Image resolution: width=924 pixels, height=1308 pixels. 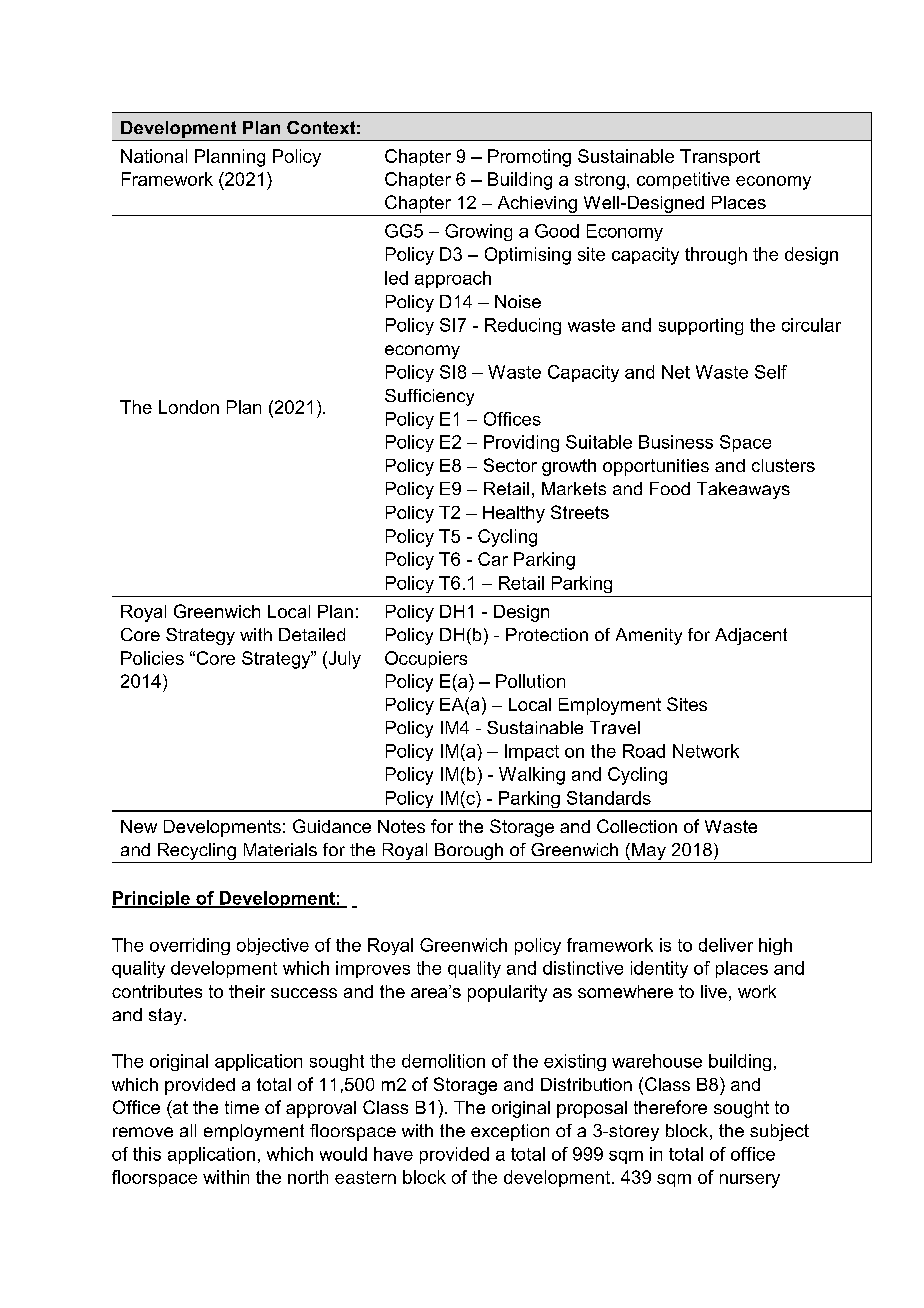 I want to click on Growing, so click(x=478, y=232).
